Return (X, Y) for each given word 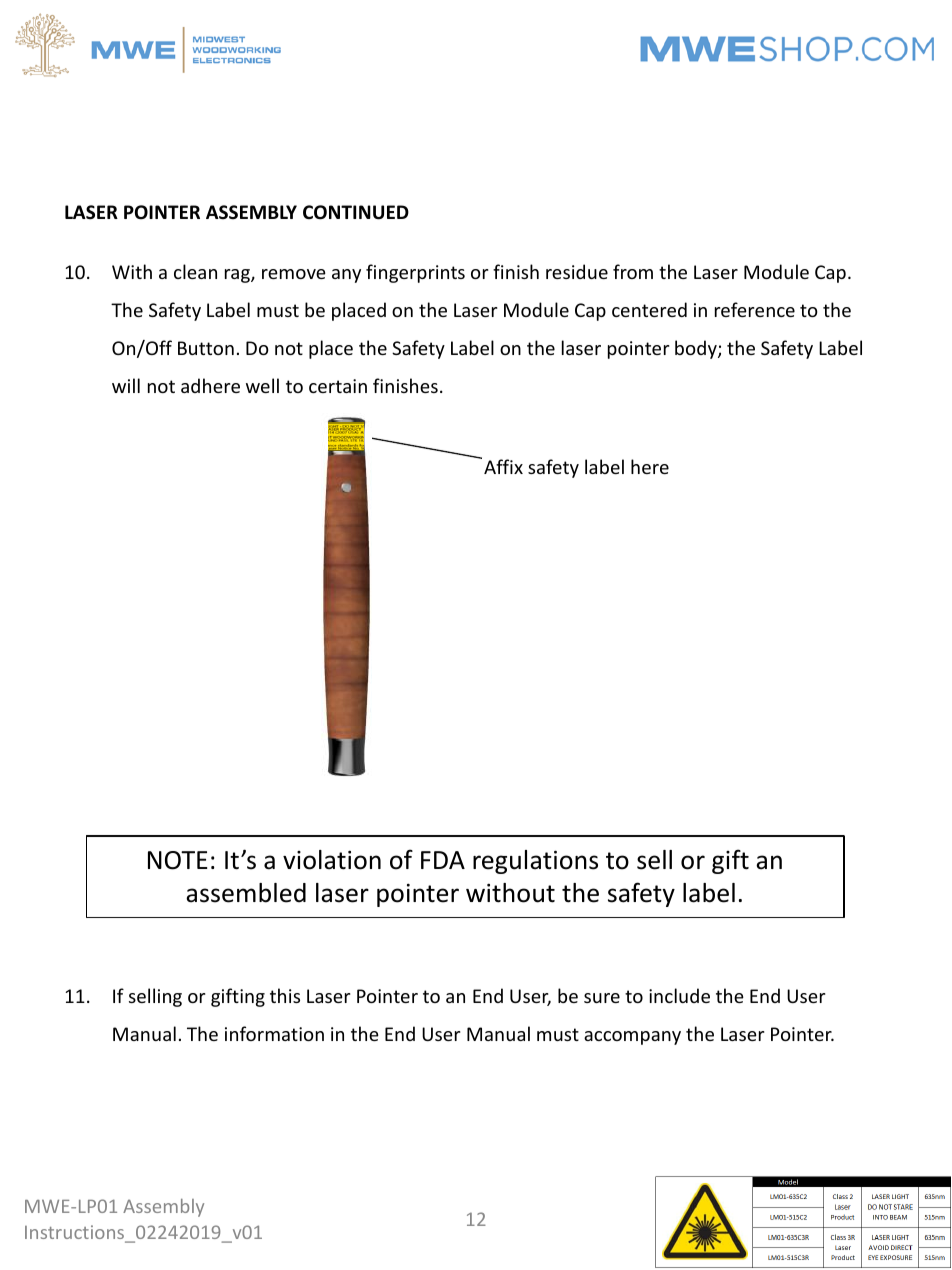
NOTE (177, 860)
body (697, 349)
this (285, 995)
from (633, 271)
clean (195, 271)
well (262, 385)
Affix (503, 466)
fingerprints (415, 273)
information (274, 1033)
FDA (443, 860)
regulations (535, 862)
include (679, 995)
